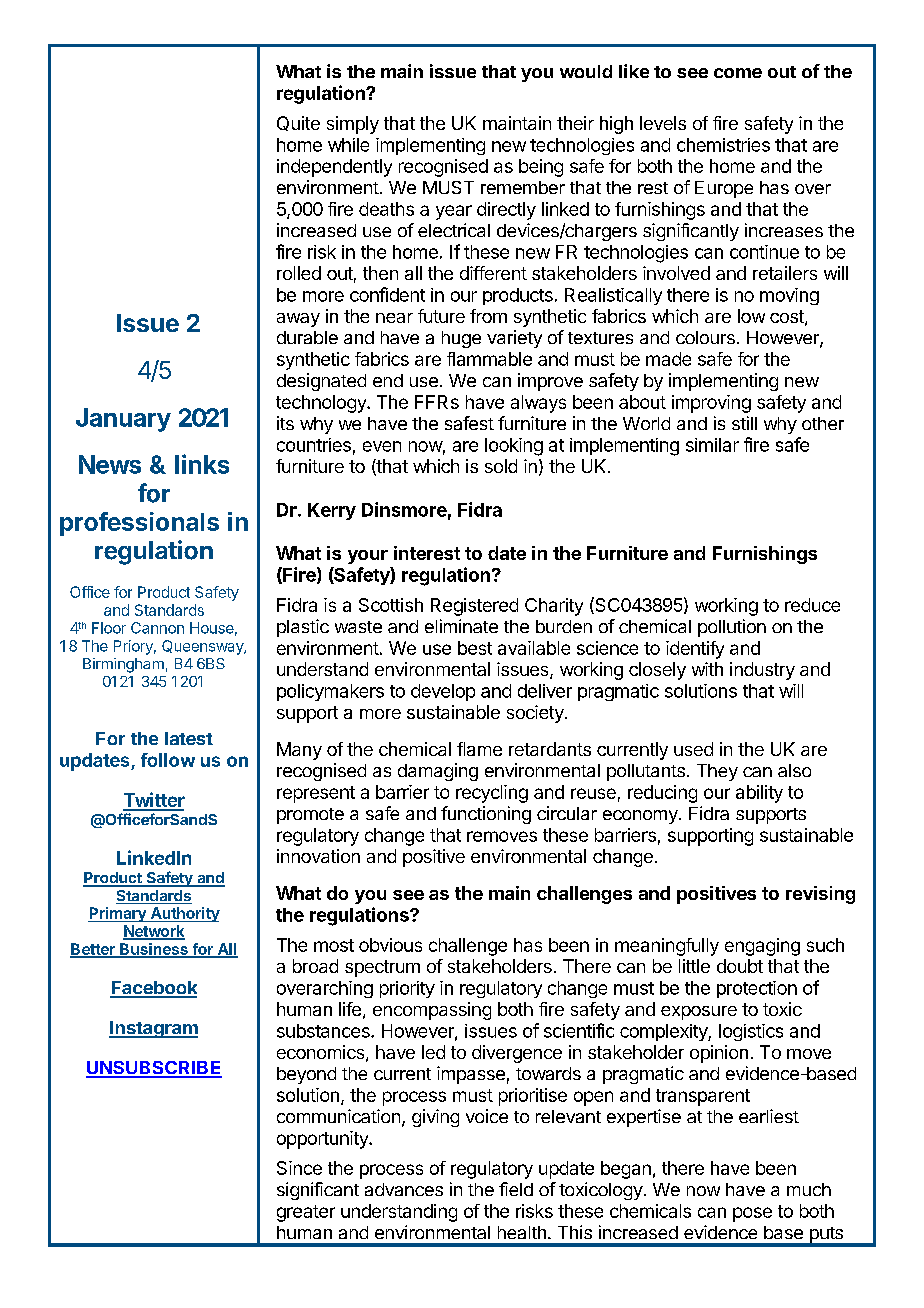 This page has height=1308, width=924. I want to click on Since, so click(299, 1168).
